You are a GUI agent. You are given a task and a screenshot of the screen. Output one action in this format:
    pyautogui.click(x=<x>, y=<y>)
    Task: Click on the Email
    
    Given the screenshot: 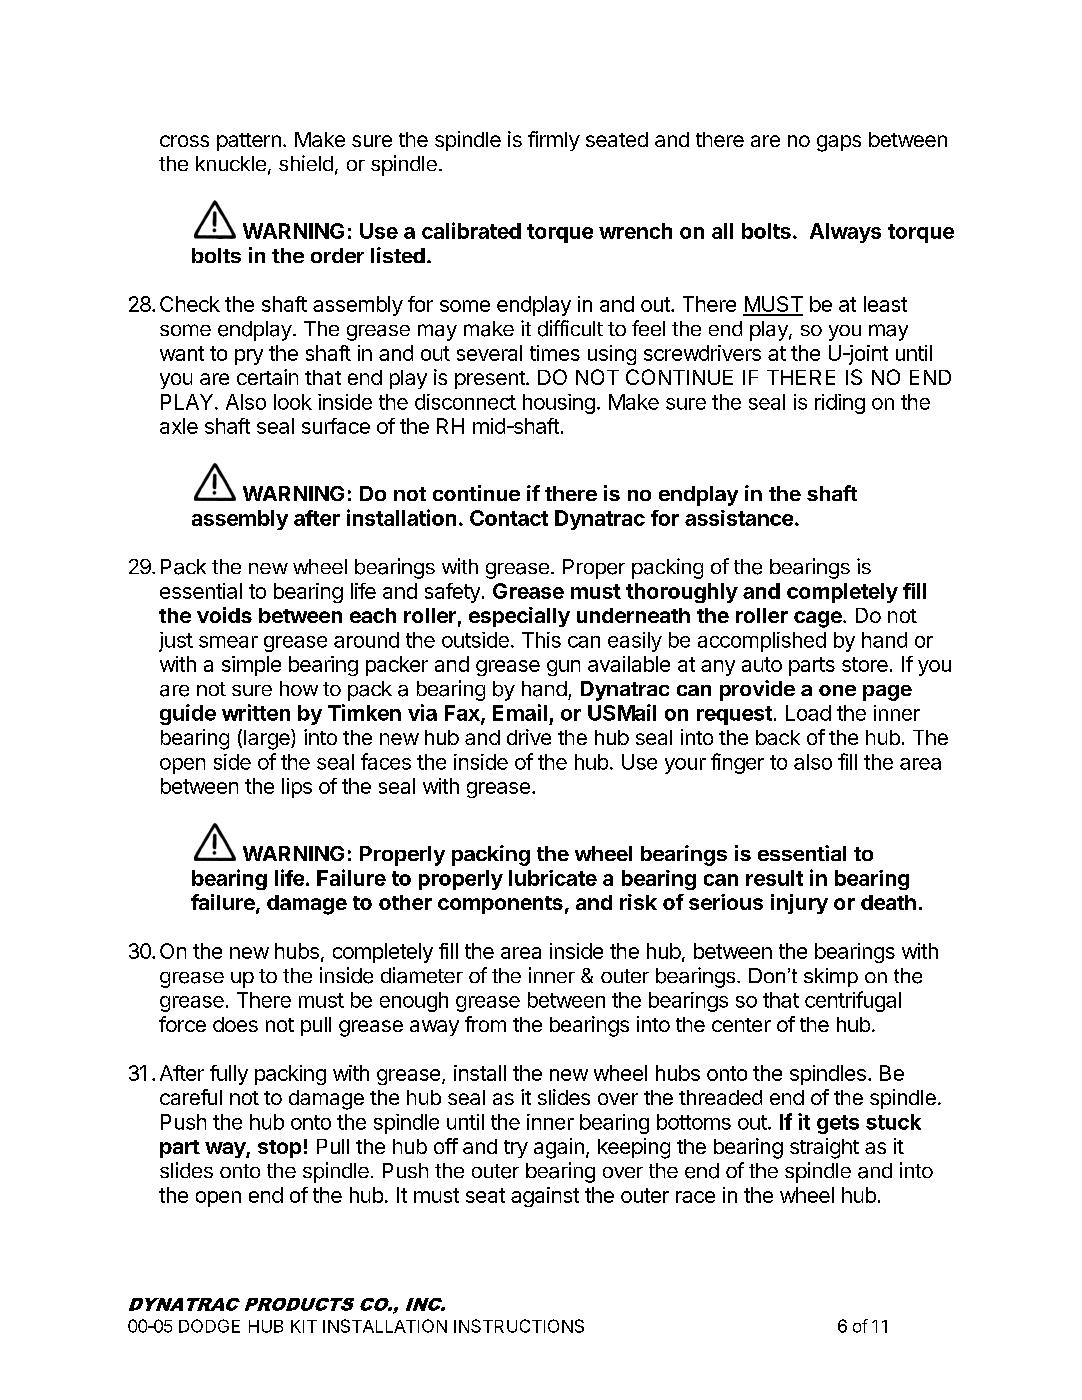 What is the action you would take?
    pyautogui.click(x=520, y=712)
